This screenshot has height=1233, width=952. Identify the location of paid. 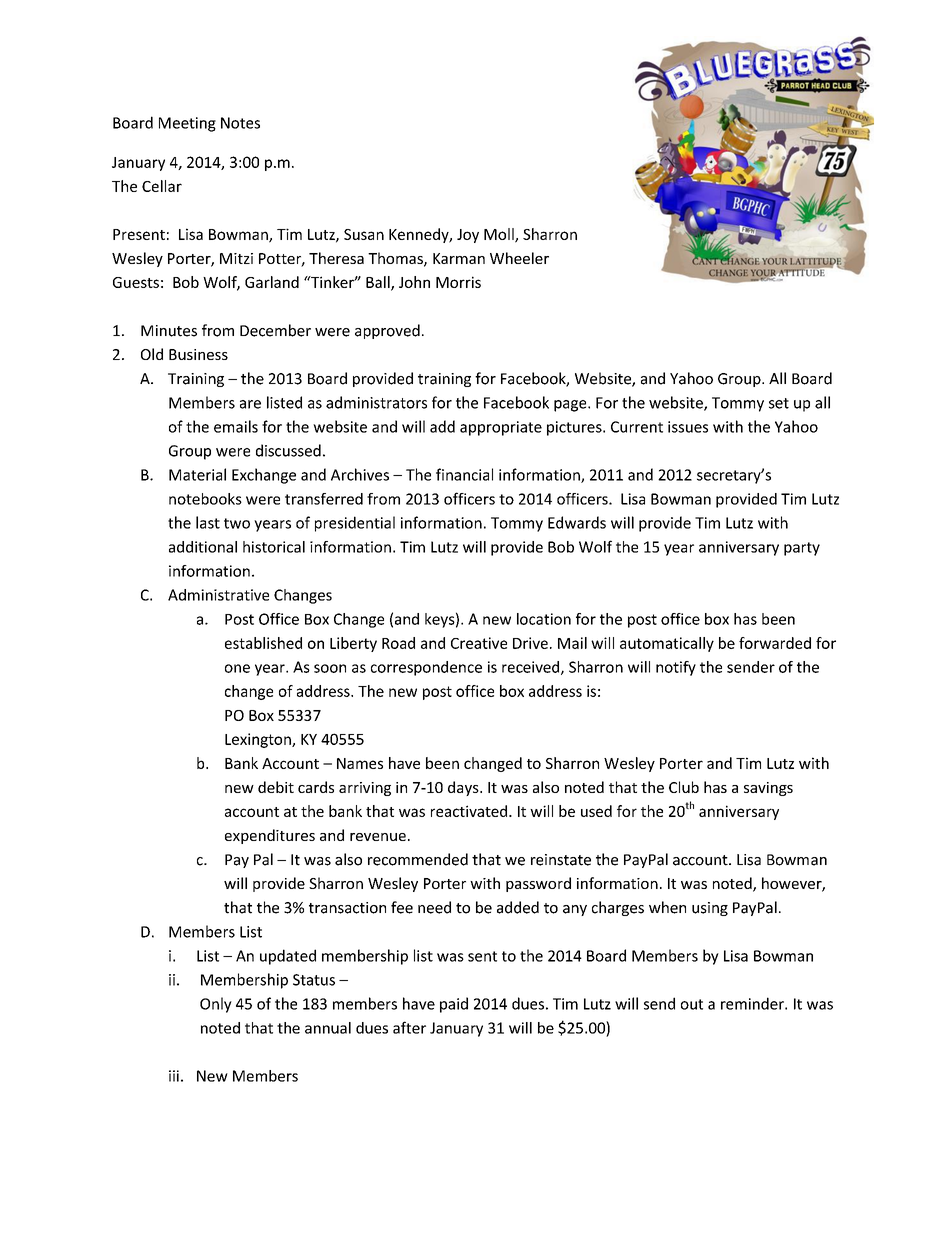
(454, 1005).
